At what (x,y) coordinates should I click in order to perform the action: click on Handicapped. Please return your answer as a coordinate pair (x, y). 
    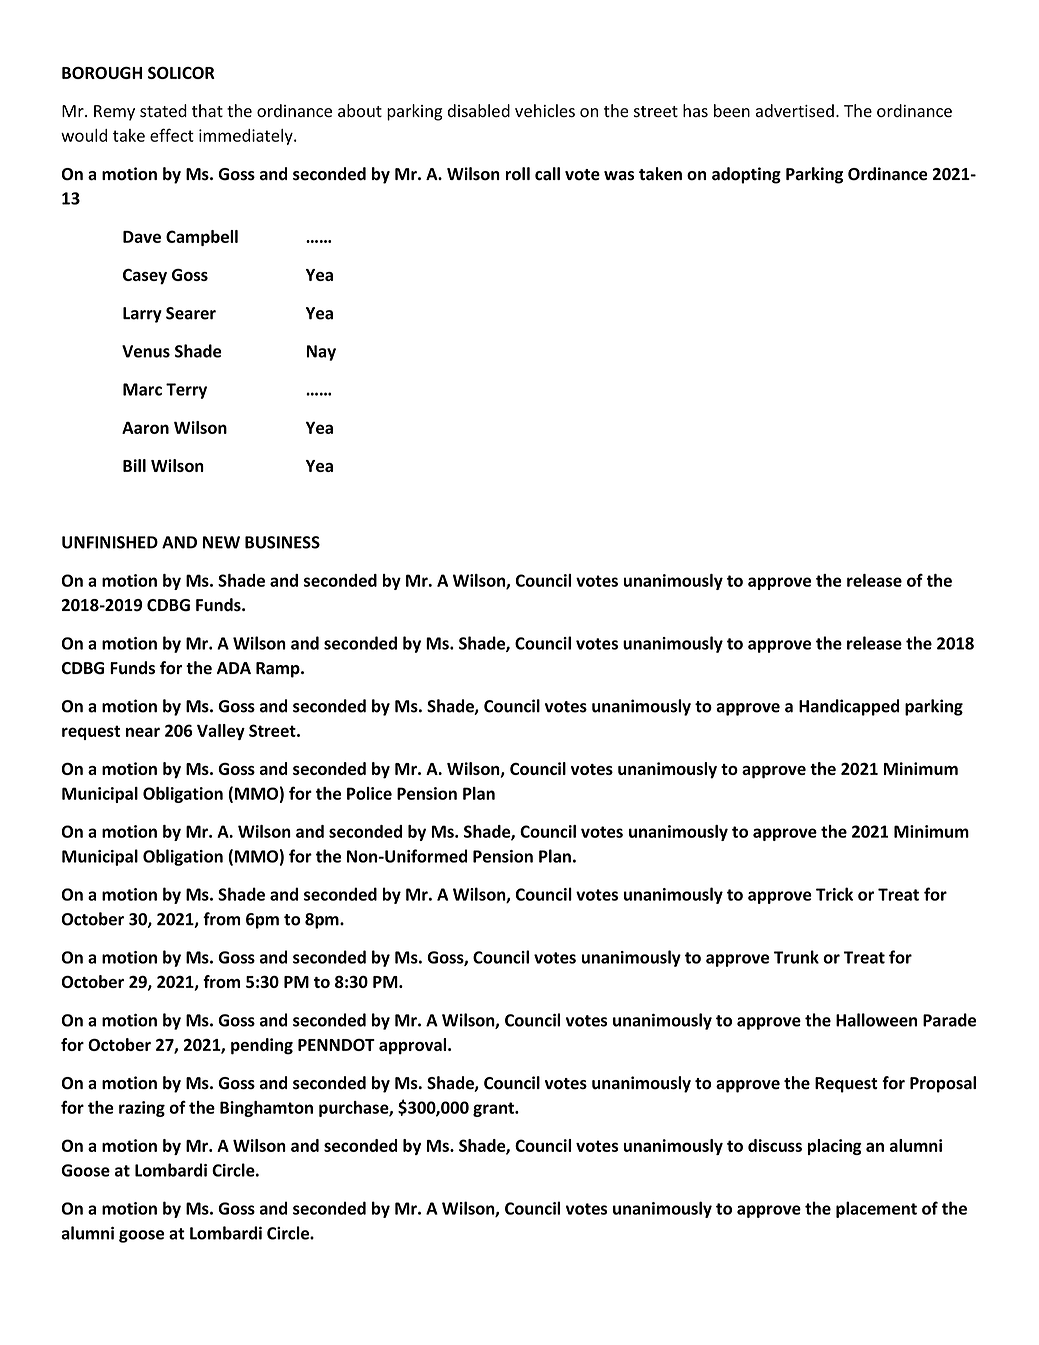
    Looking at the image, I should click on (849, 707).
